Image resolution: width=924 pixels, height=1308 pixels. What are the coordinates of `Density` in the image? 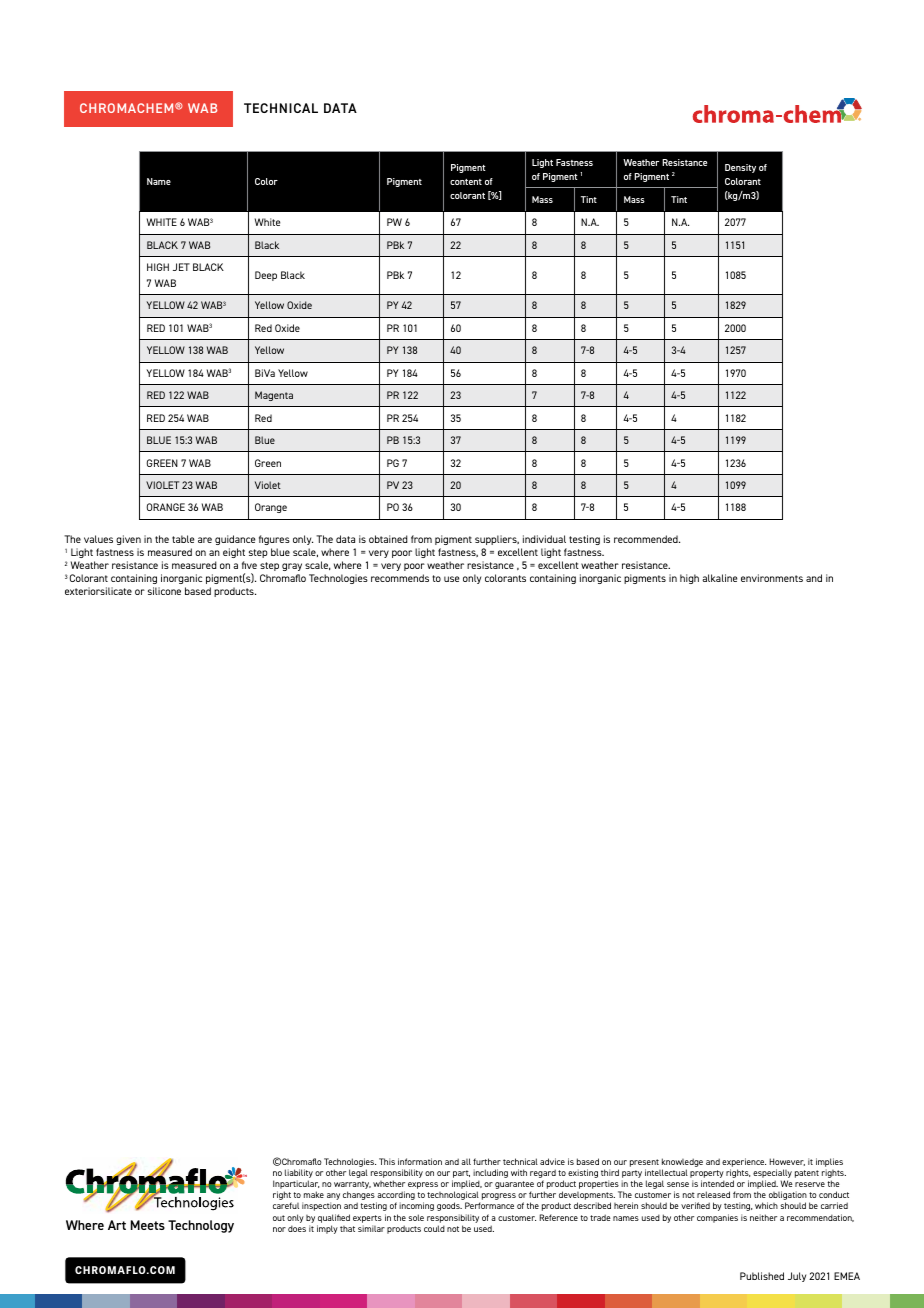 It's located at (740, 168).
